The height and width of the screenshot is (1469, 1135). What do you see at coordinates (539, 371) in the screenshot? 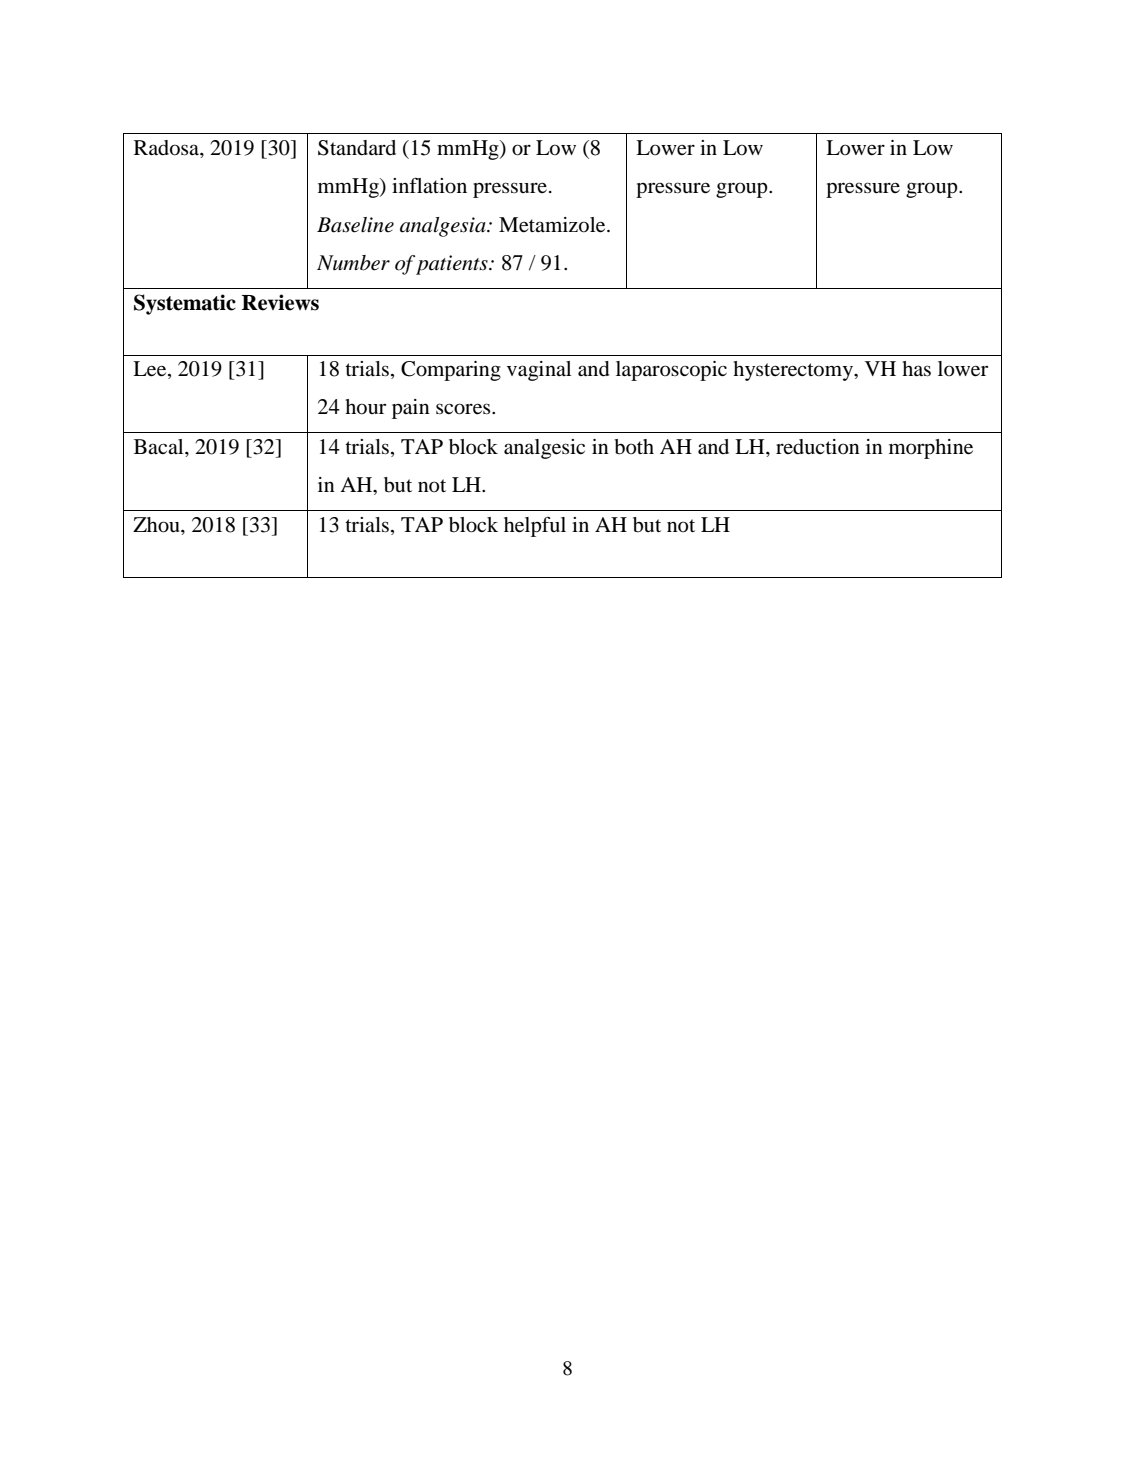
I see `vaginal` at bounding box center [539, 371].
